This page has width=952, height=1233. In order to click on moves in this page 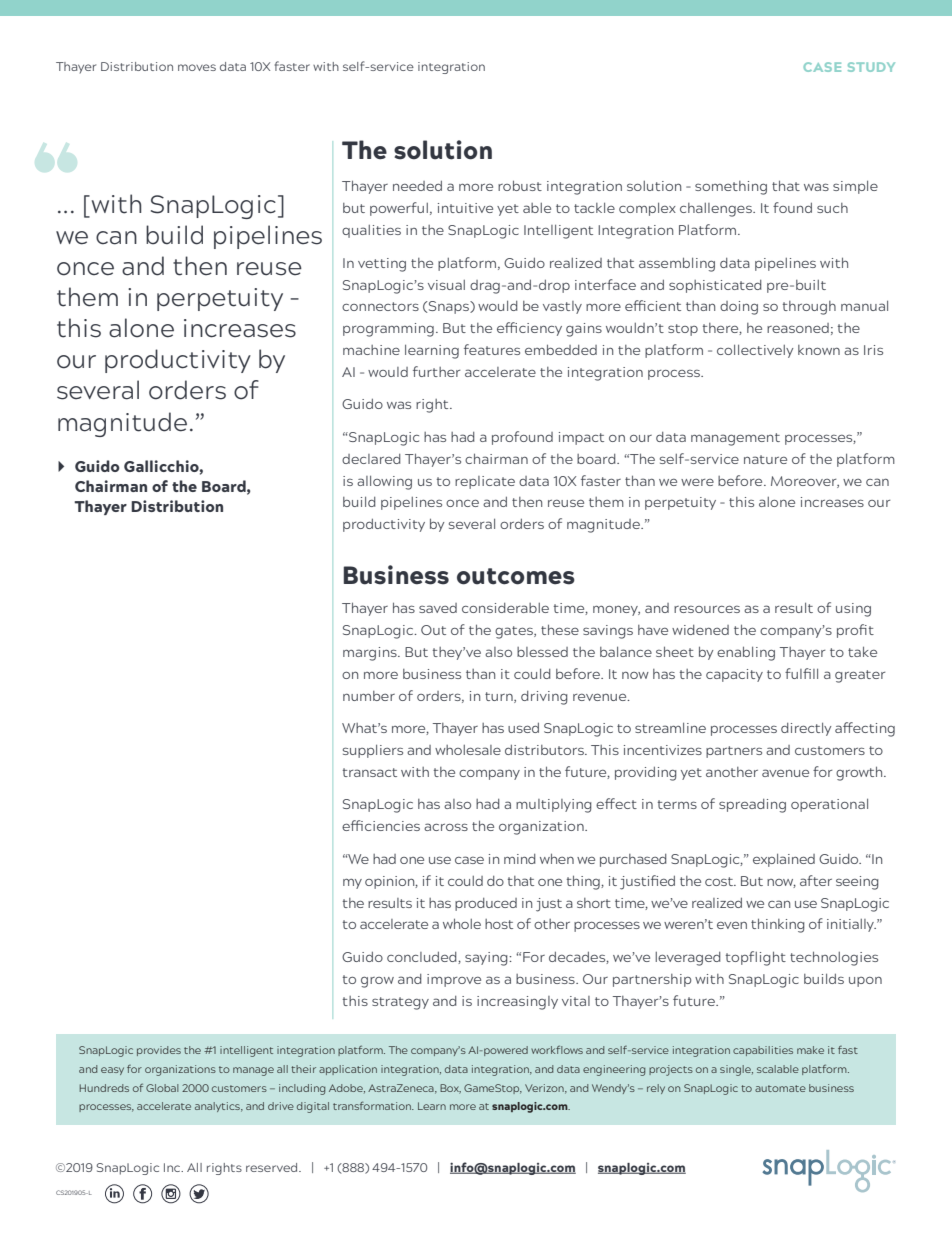, I will do `click(197, 67)`.
